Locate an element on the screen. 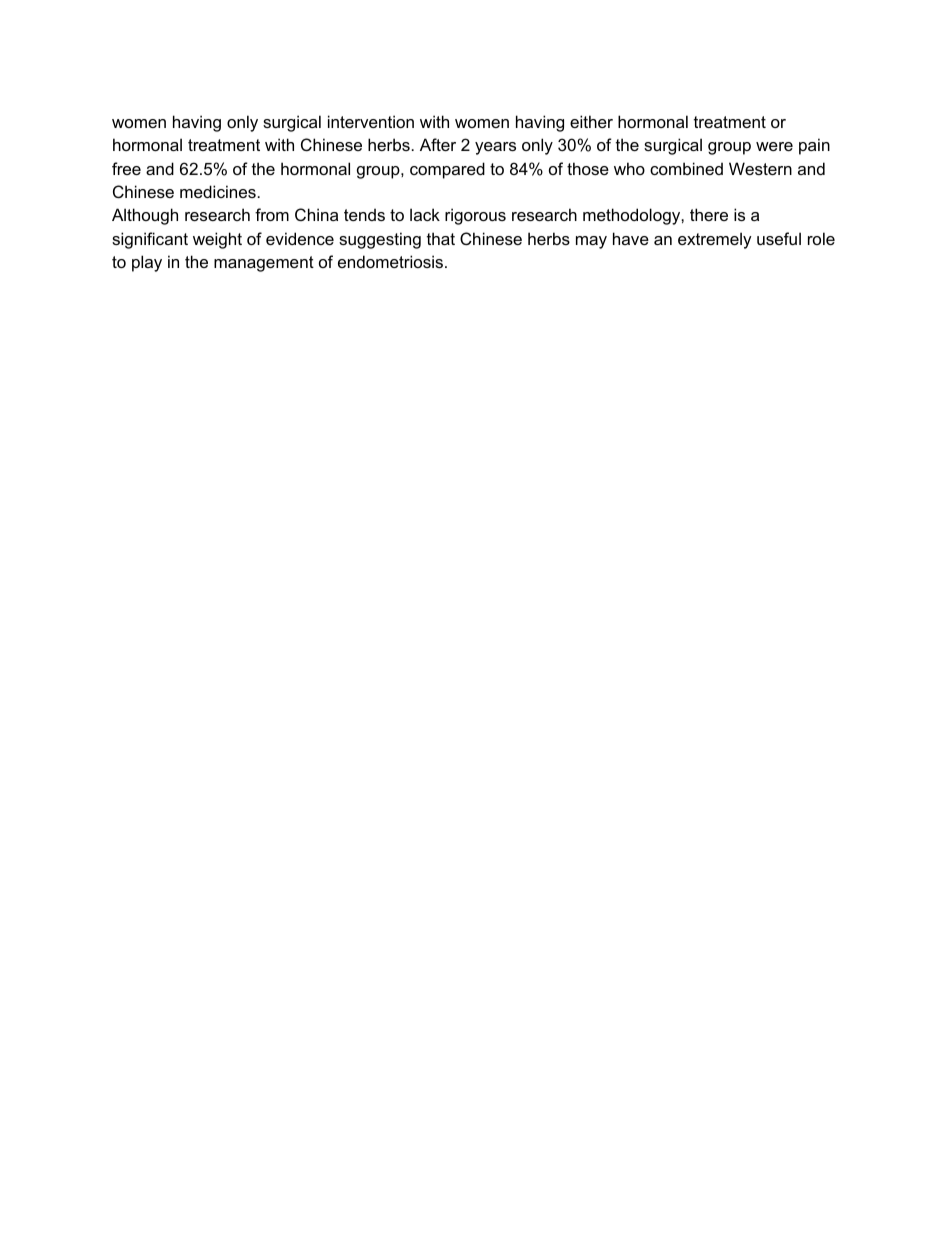  were is located at coordinates (774, 146).
